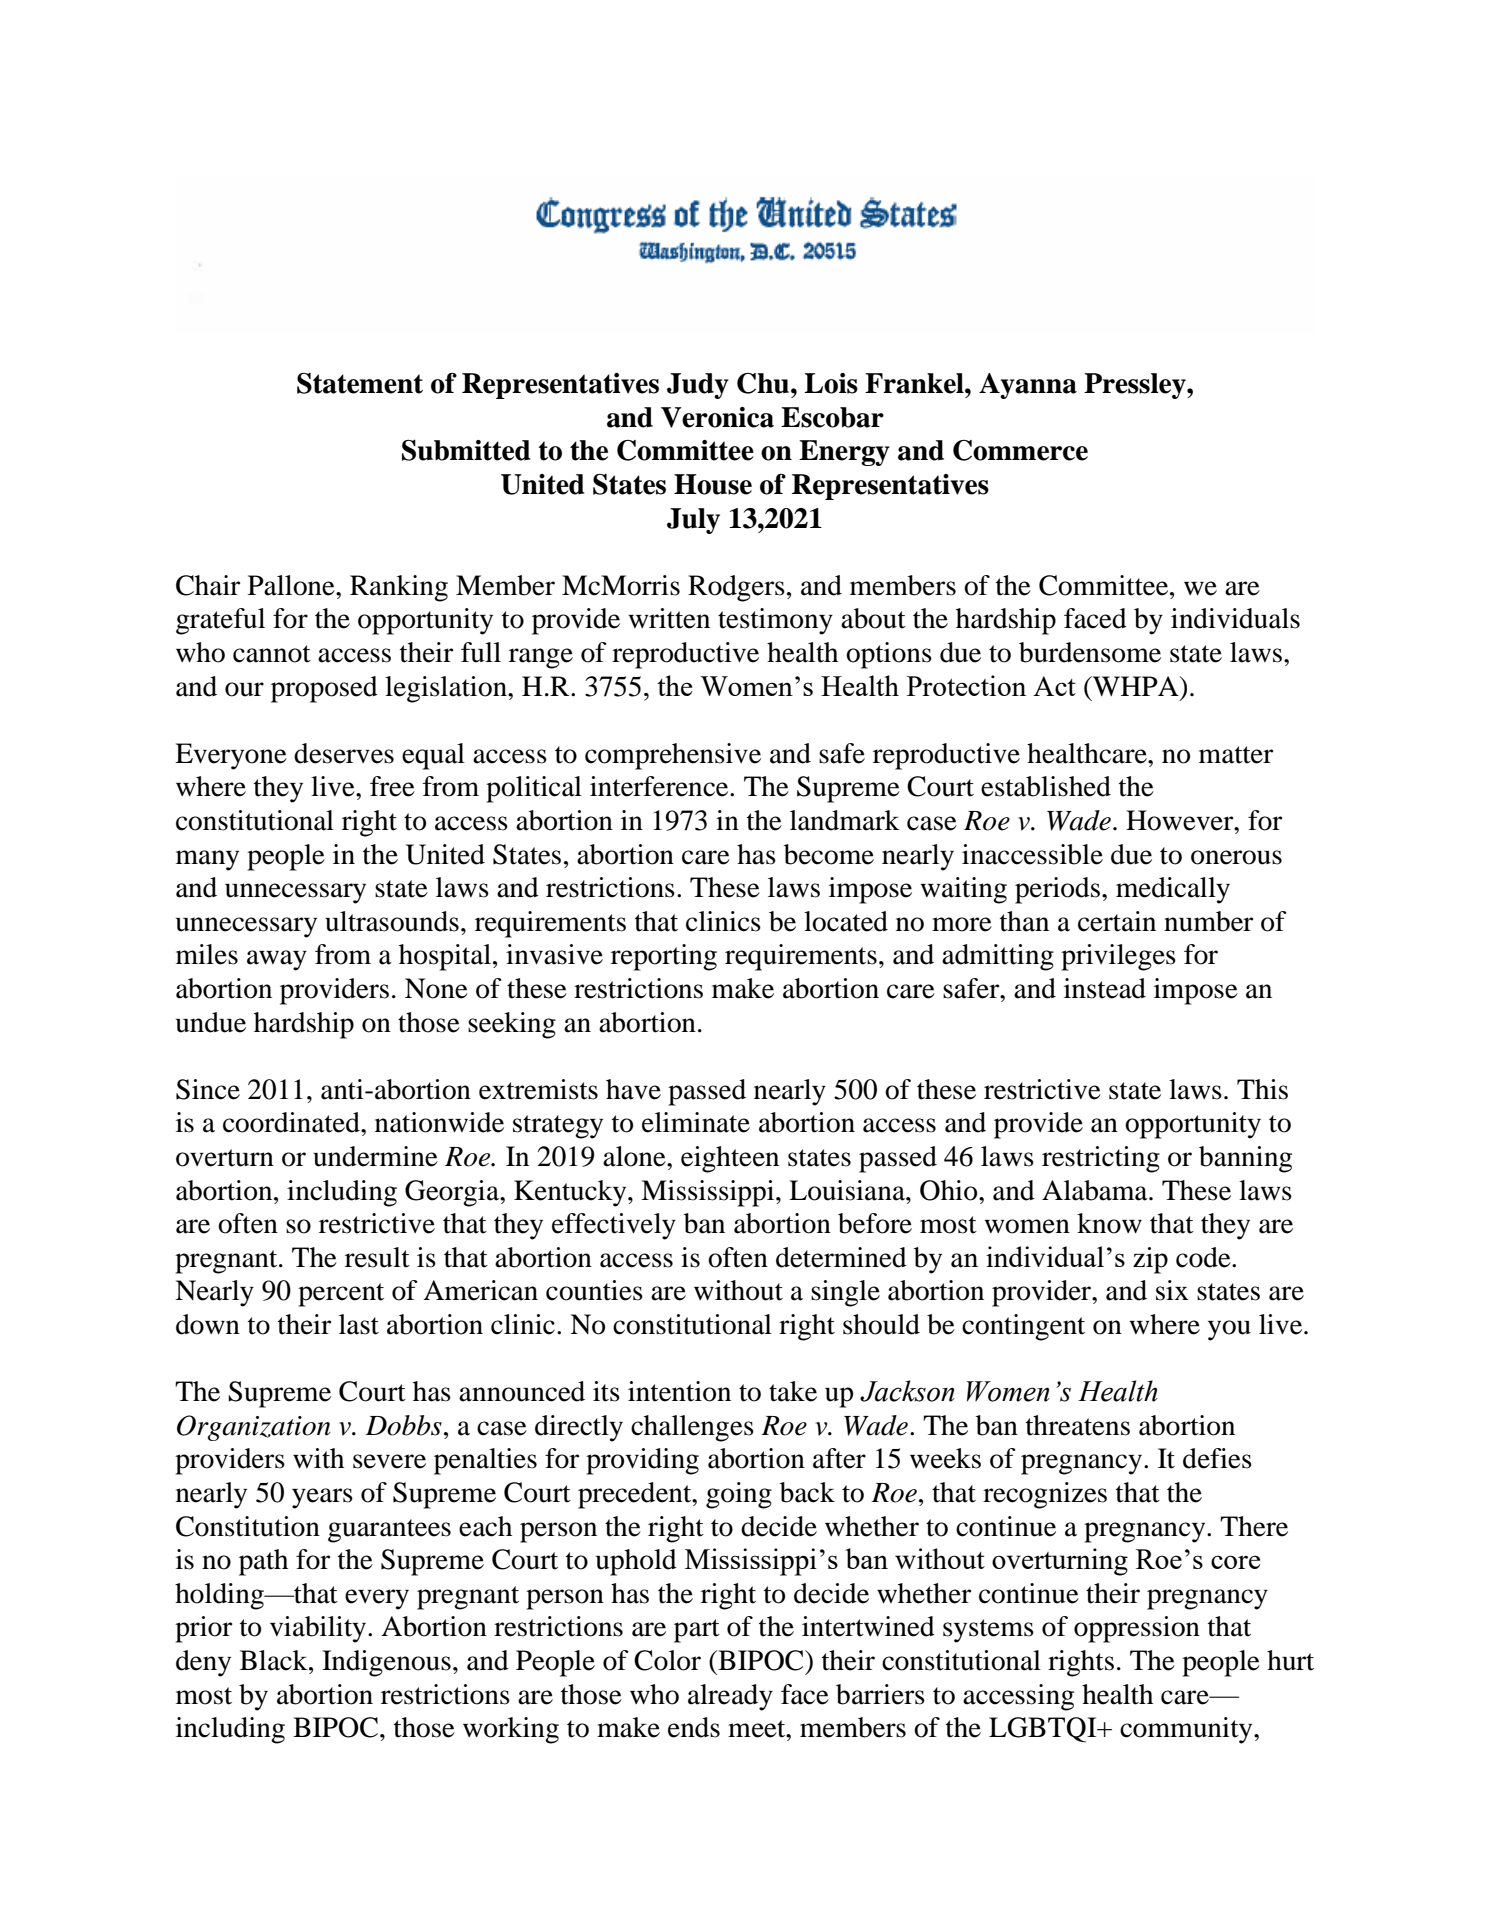 The height and width of the document is (1928, 1490). What do you see at coordinates (1187, 1730) in the document?
I see `community` at bounding box center [1187, 1730].
